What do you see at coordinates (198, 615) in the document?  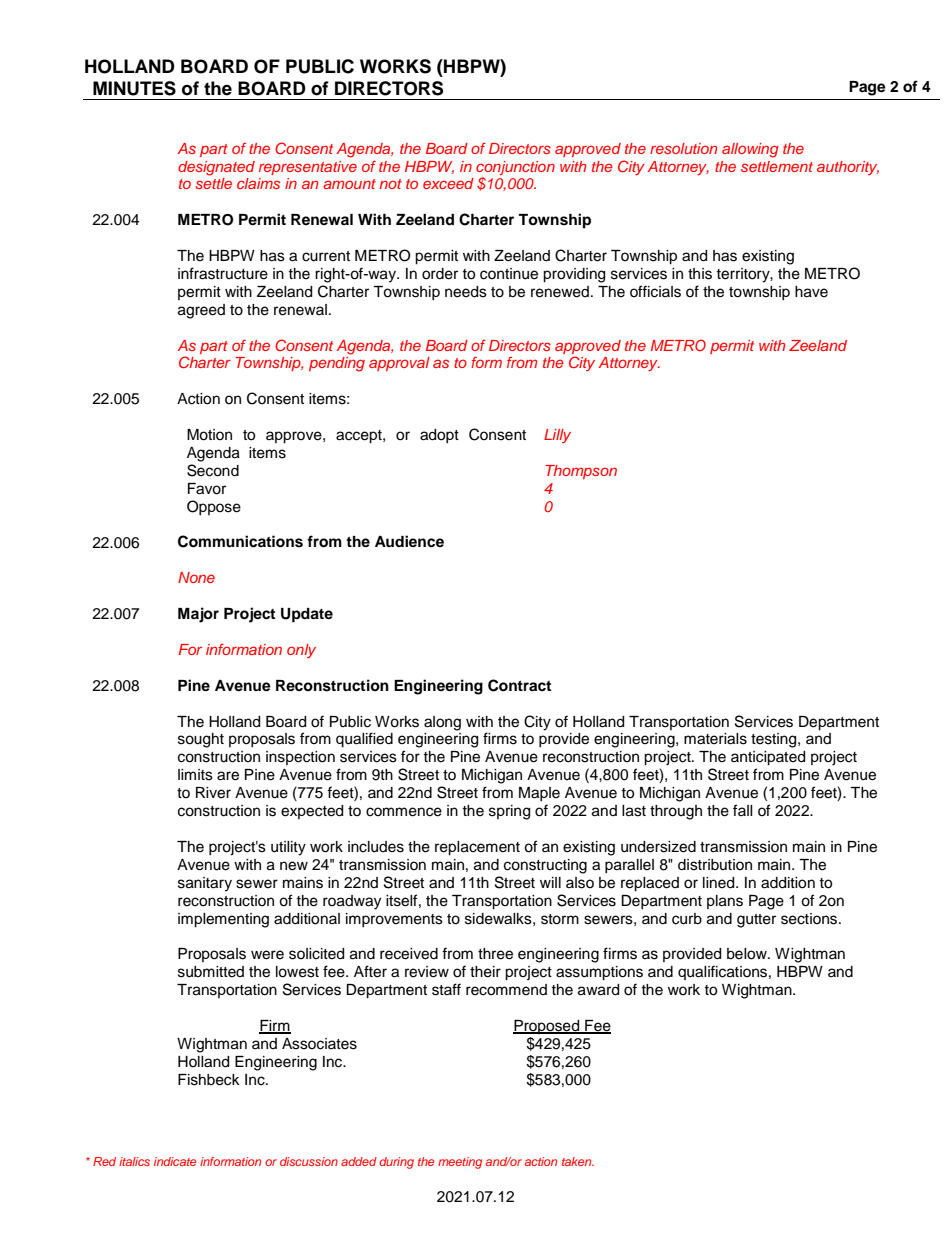 I see `Major` at bounding box center [198, 615].
